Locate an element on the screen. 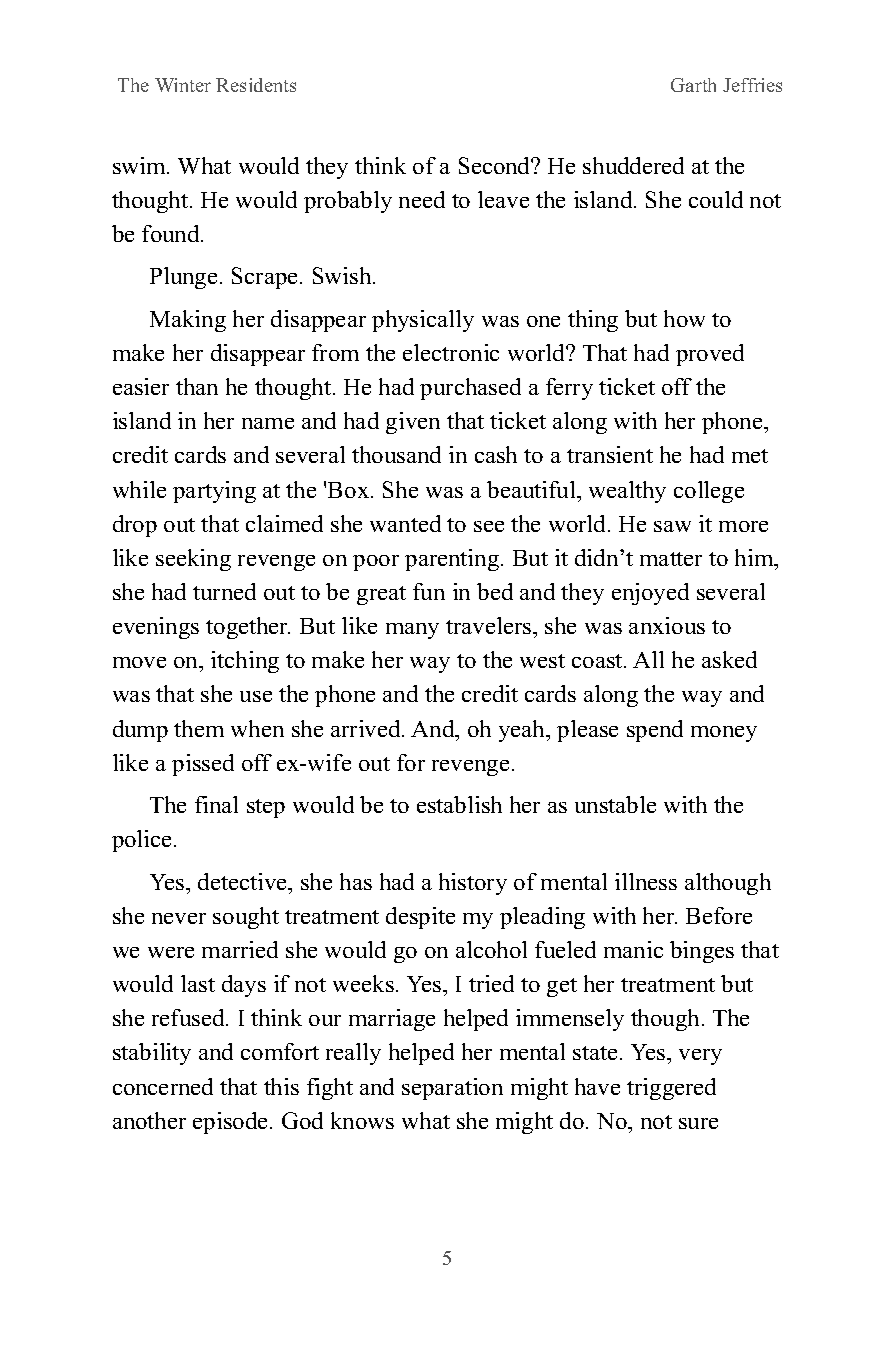 This screenshot has width=896, height=1345. final is located at coordinates (216, 804).
